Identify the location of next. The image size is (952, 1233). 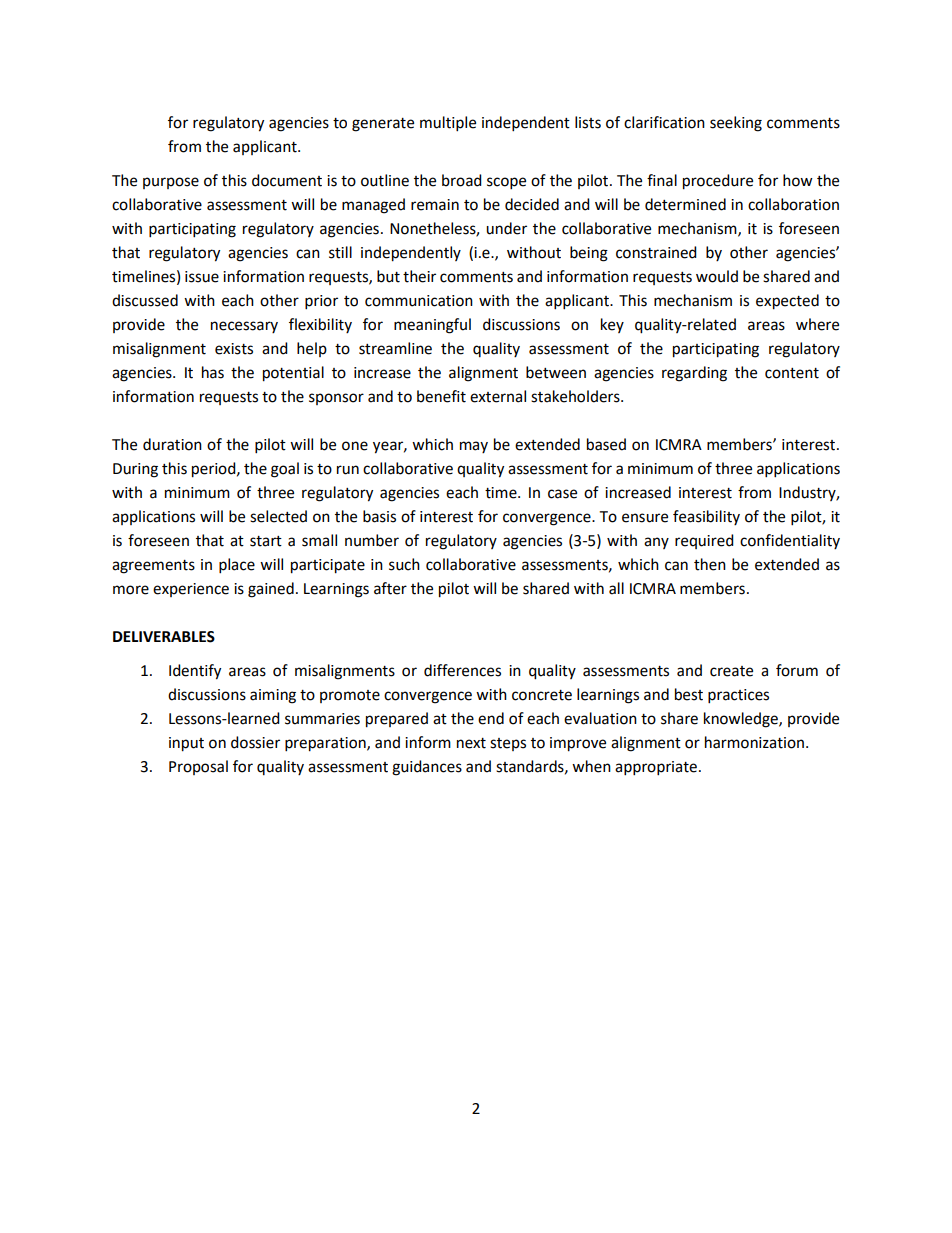
(471, 743).
